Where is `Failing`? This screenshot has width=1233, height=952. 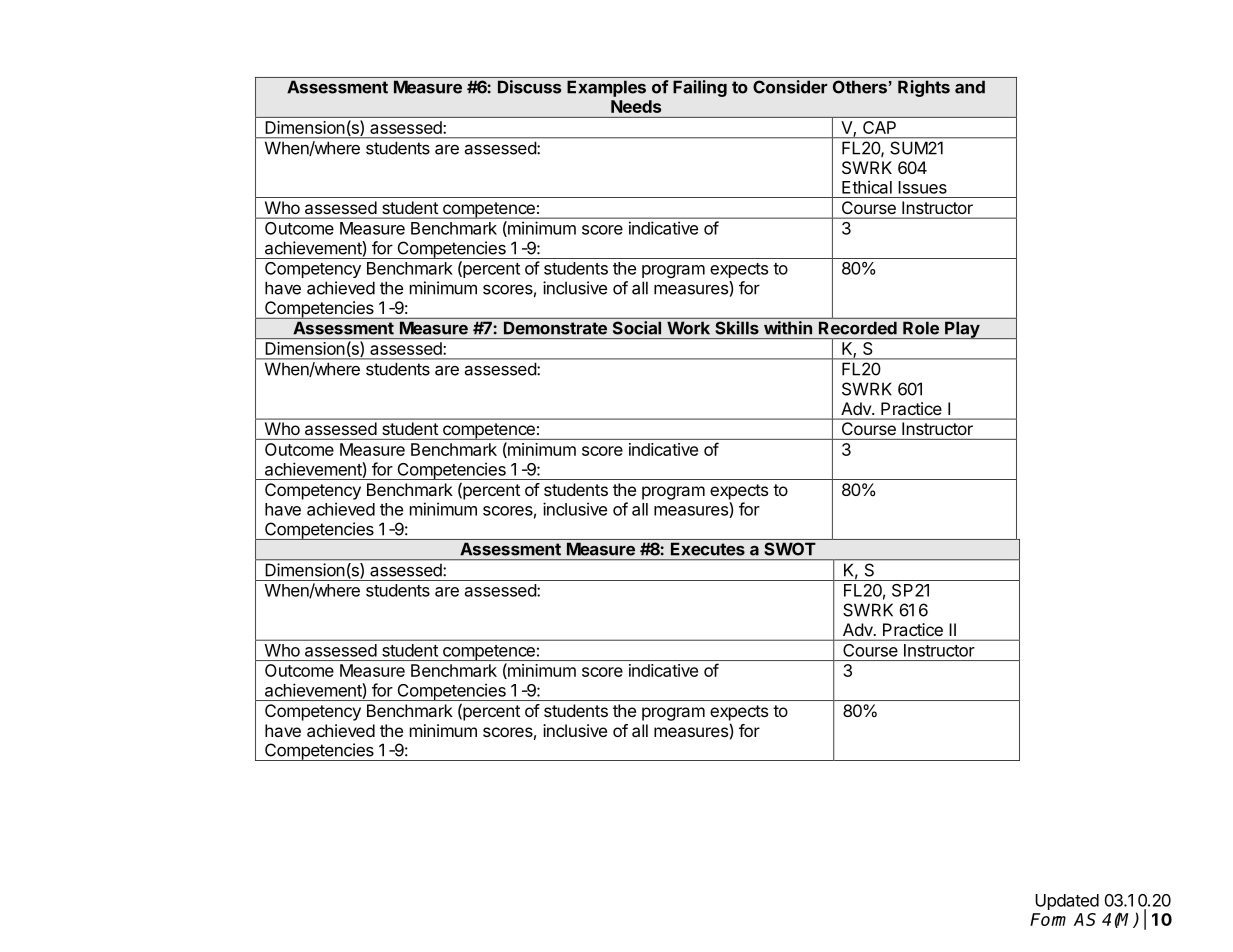
Failing is located at coordinates (700, 88).
